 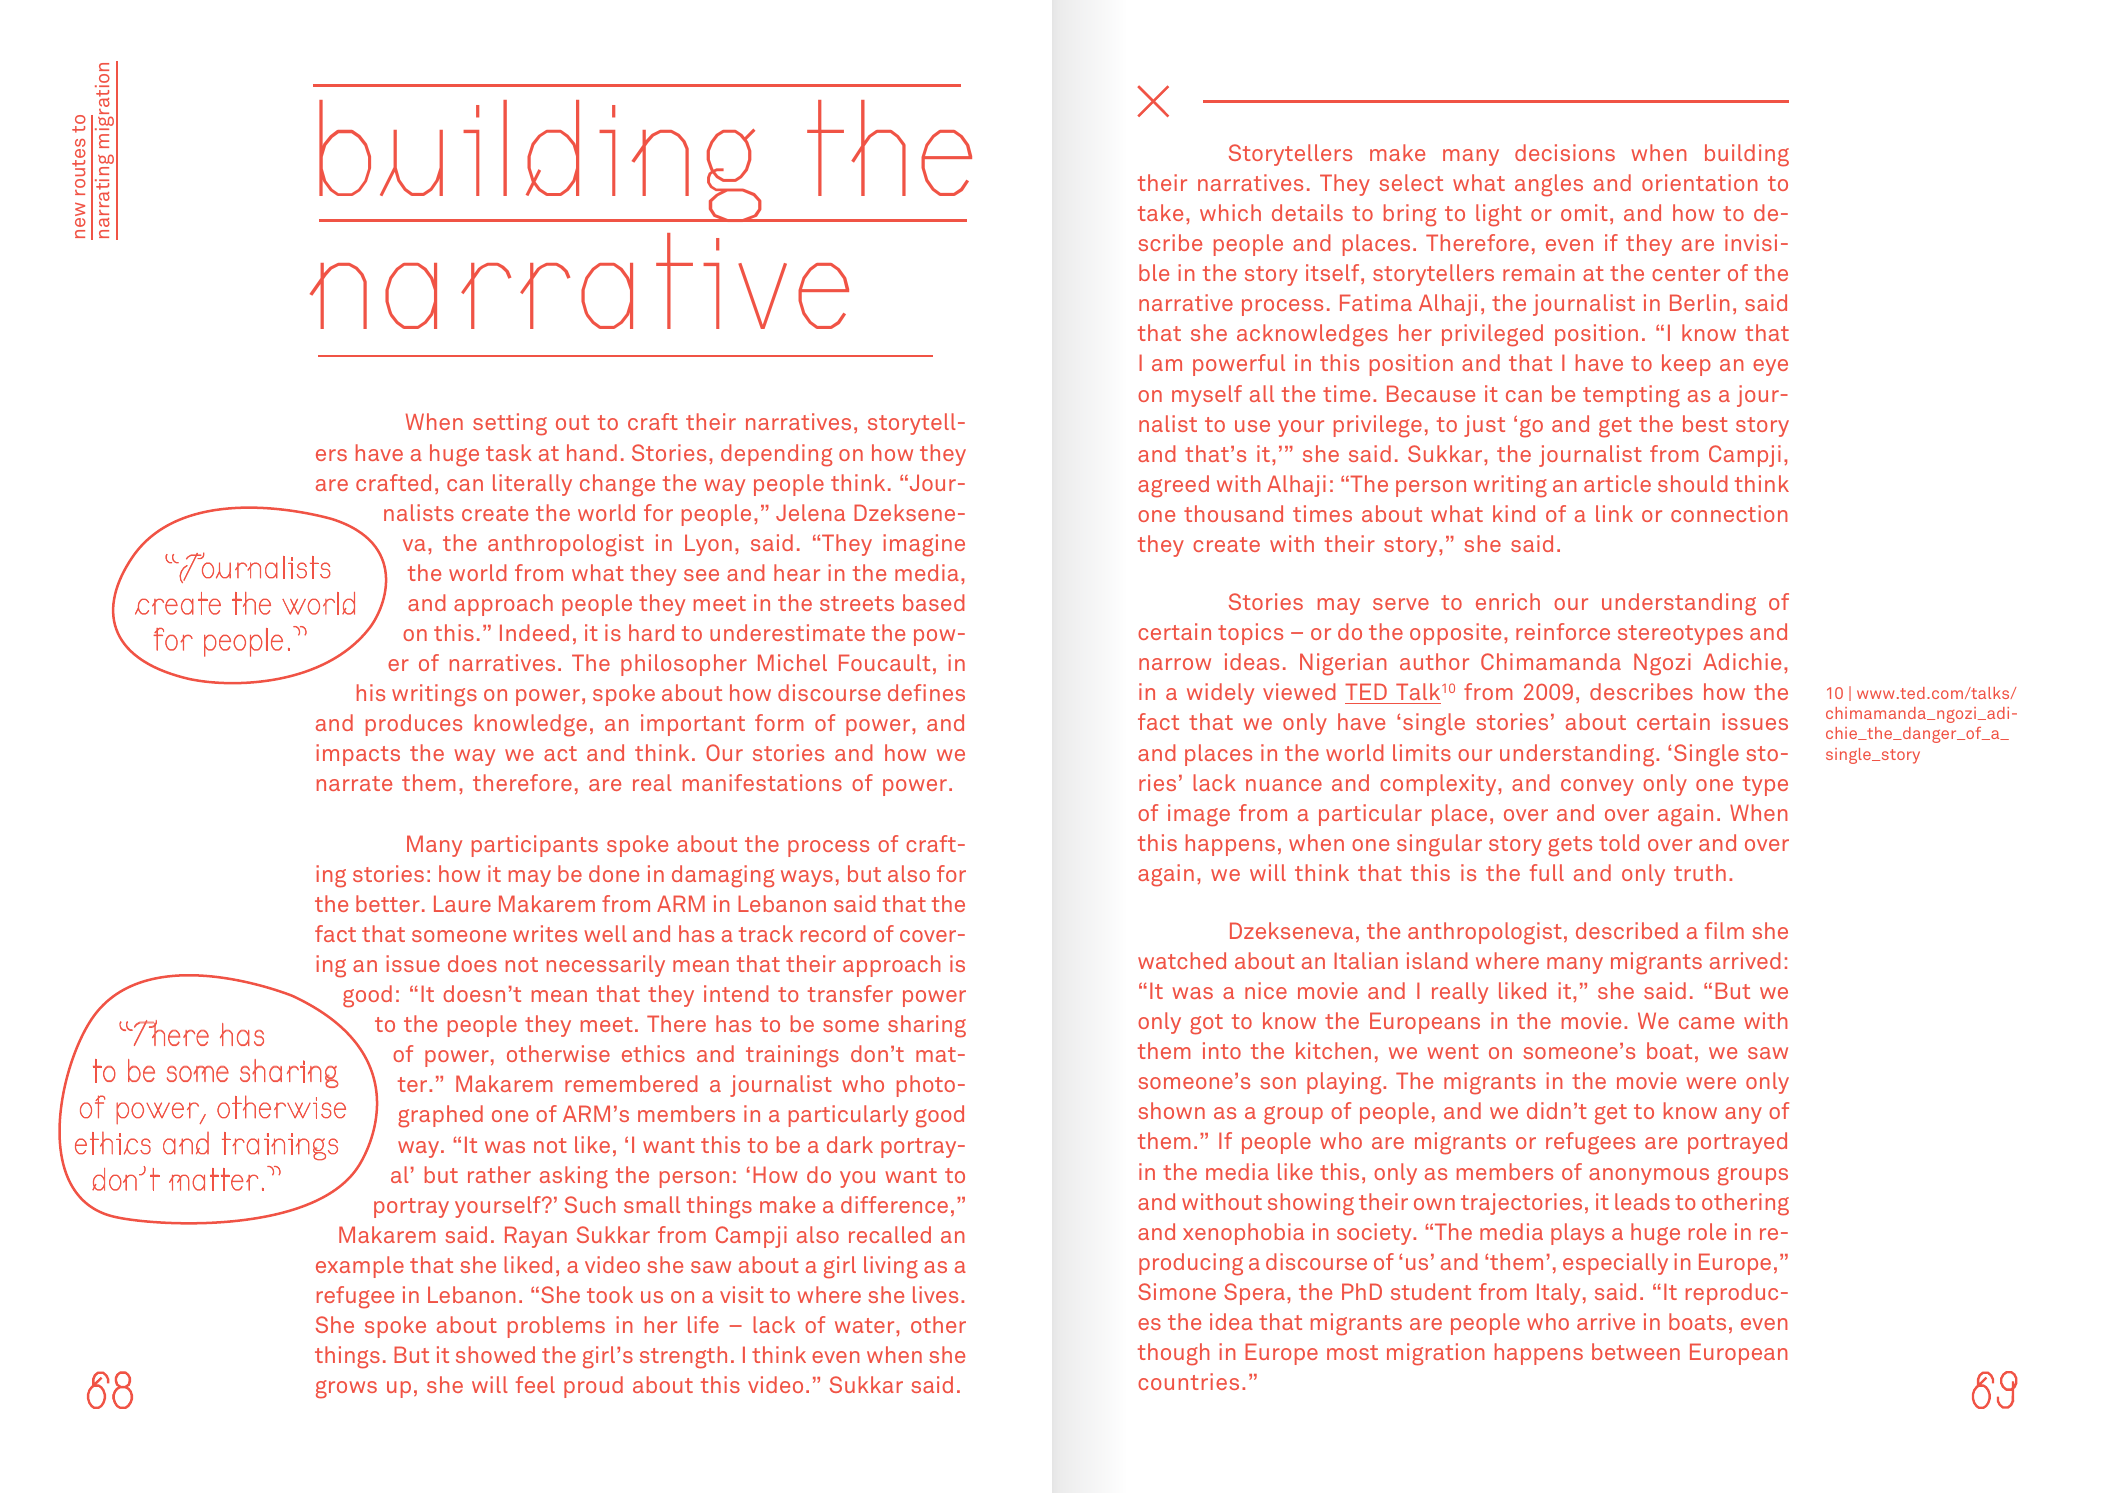 What do you see at coordinates (884, 662) in the screenshot?
I see `Foucault` at bounding box center [884, 662].
